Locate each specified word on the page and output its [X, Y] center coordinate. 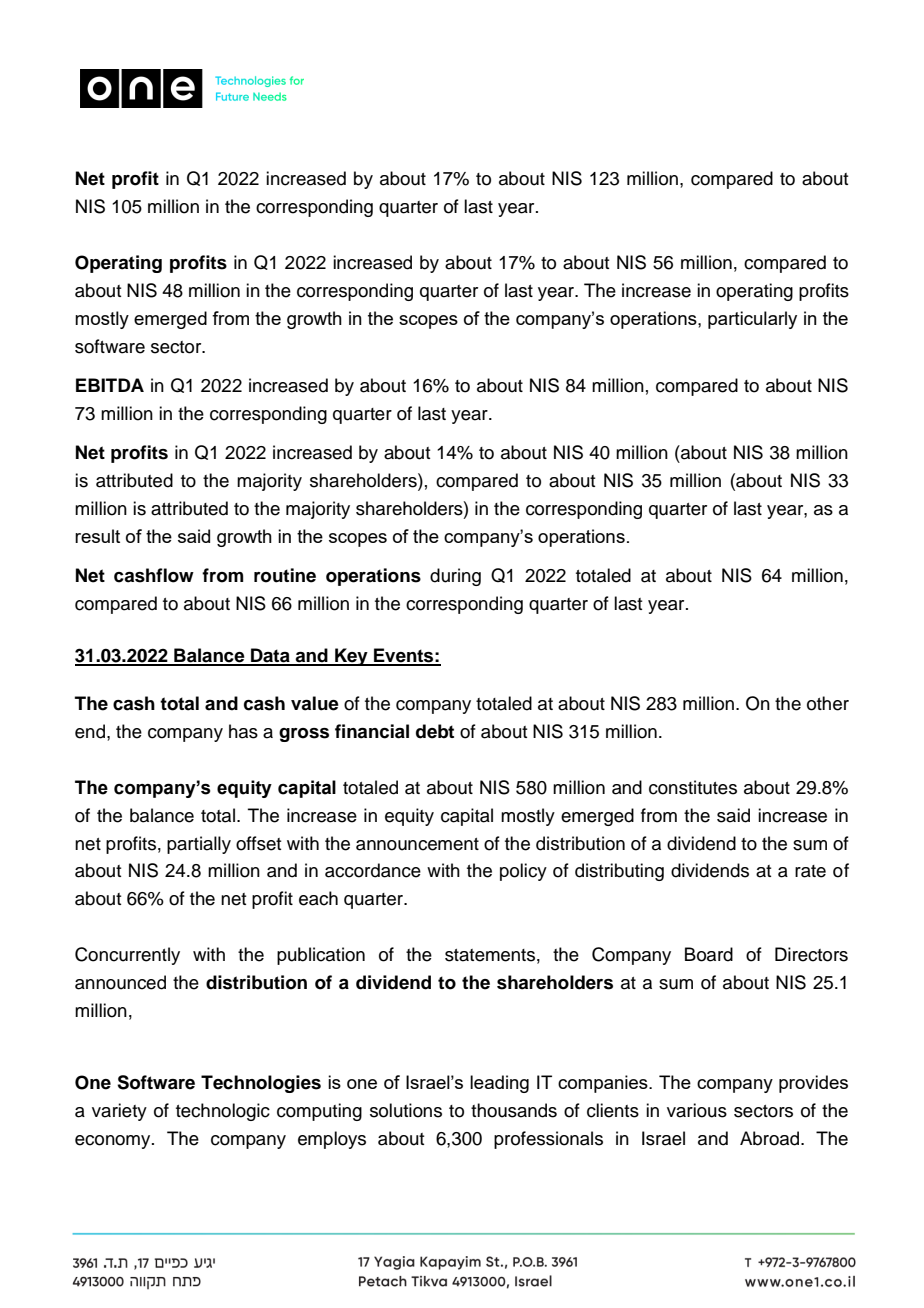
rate [810, 871]
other [828, 703]
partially [199, 845]
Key [351, 657]
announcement [417, 844]
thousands [514, 1110]
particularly [752, 320]
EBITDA [110, 385]
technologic [223, 1112]
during [455, 577]
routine [285, 575]
